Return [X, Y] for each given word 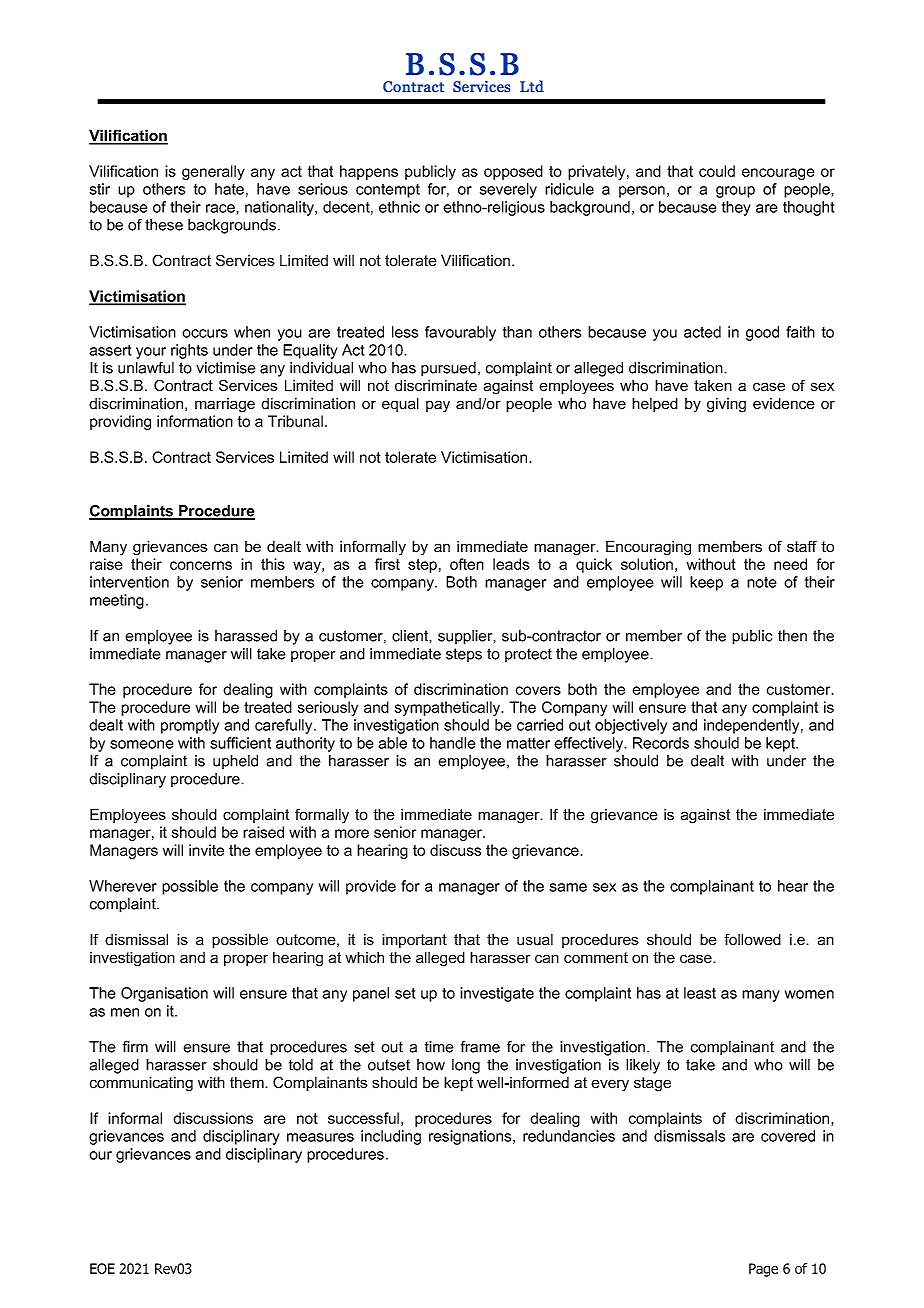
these [164, 225]
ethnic [399, 207]
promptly [190, 726]
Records [661, 743]
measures [320, 1137]
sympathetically [449, 708]
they [736, 208]
